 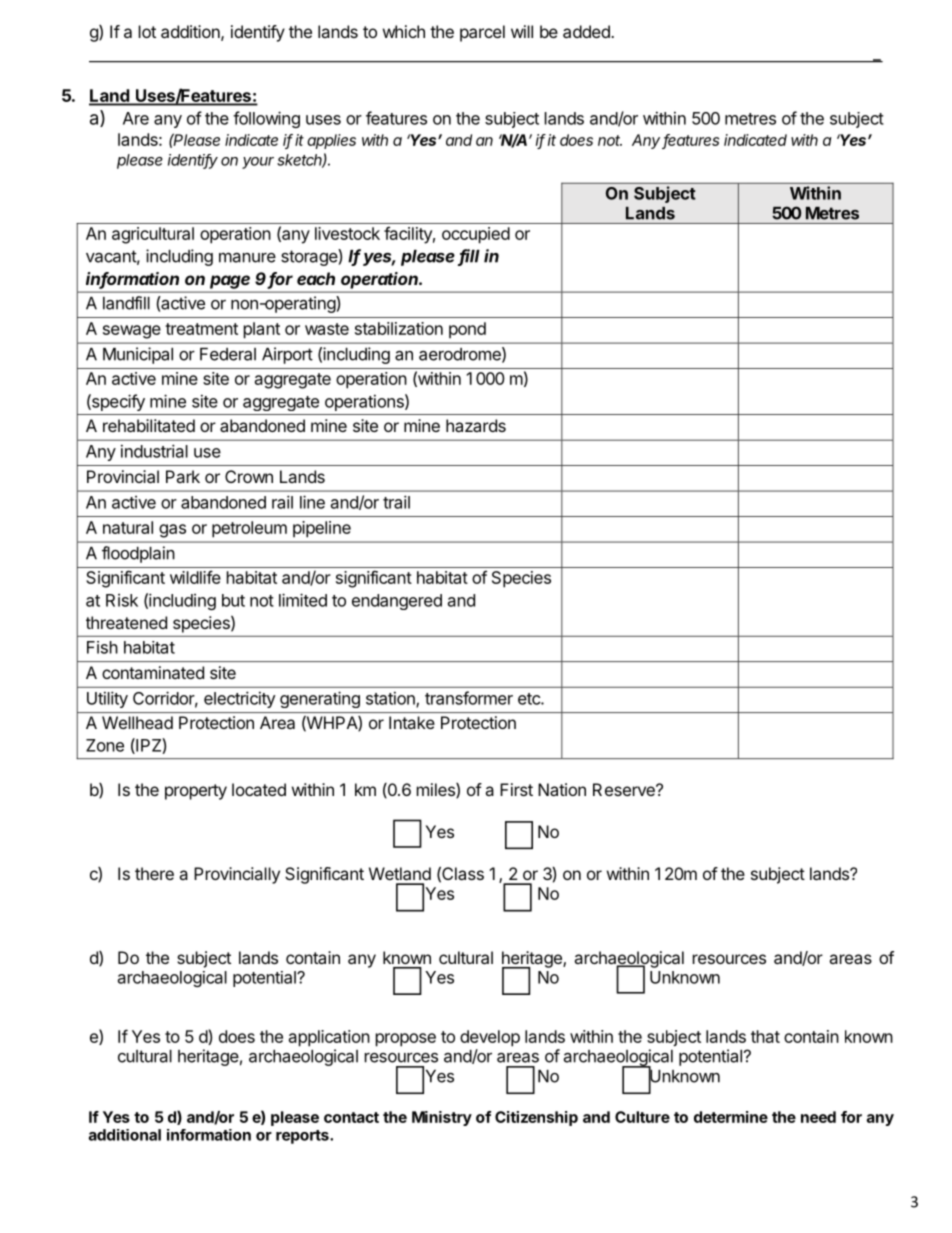 What do you see at coordinates (147, 31) in the screenshot?
I see `lot` at bounding box center [147, 31].
